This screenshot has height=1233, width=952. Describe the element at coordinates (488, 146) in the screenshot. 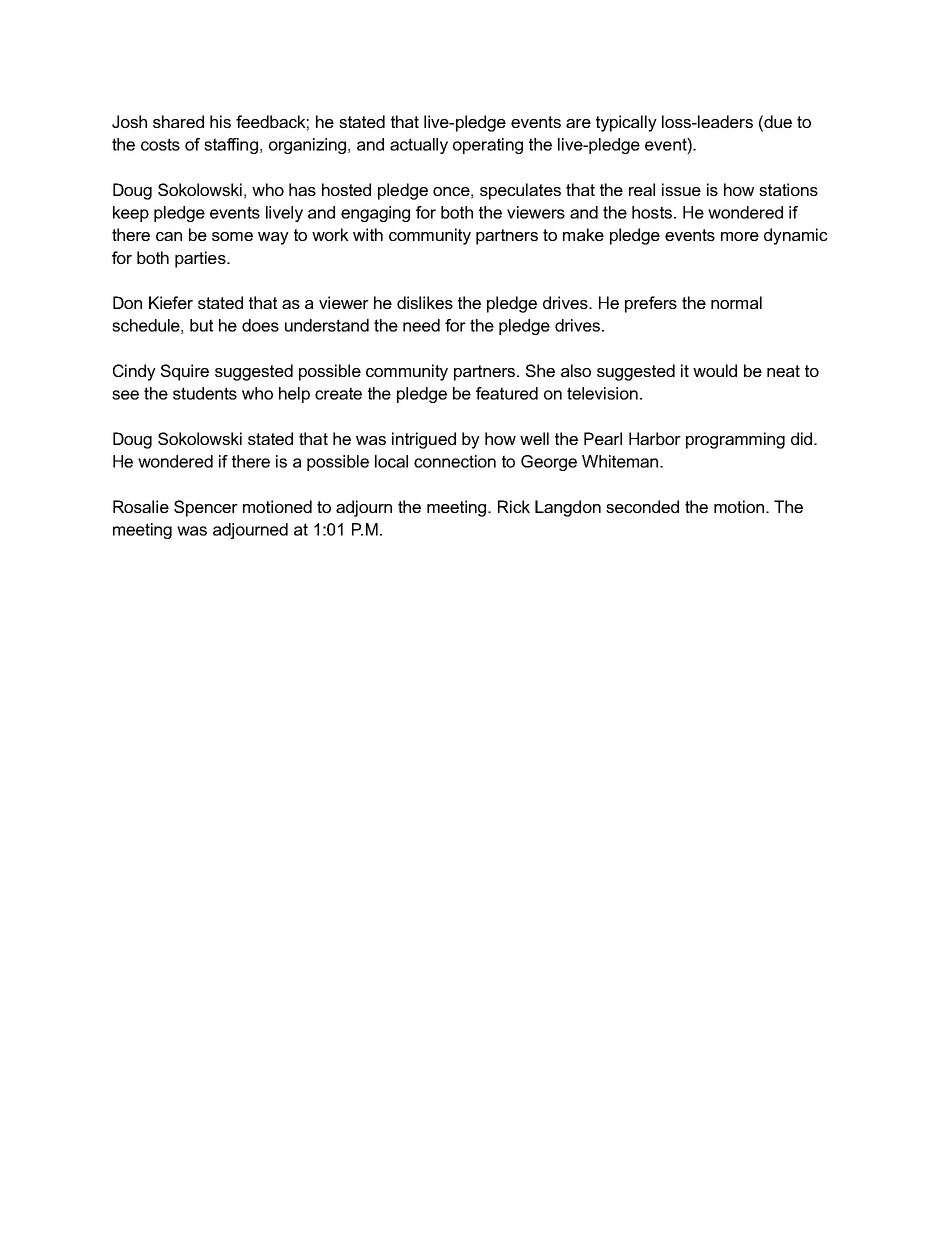

I see `operating` at that location.
